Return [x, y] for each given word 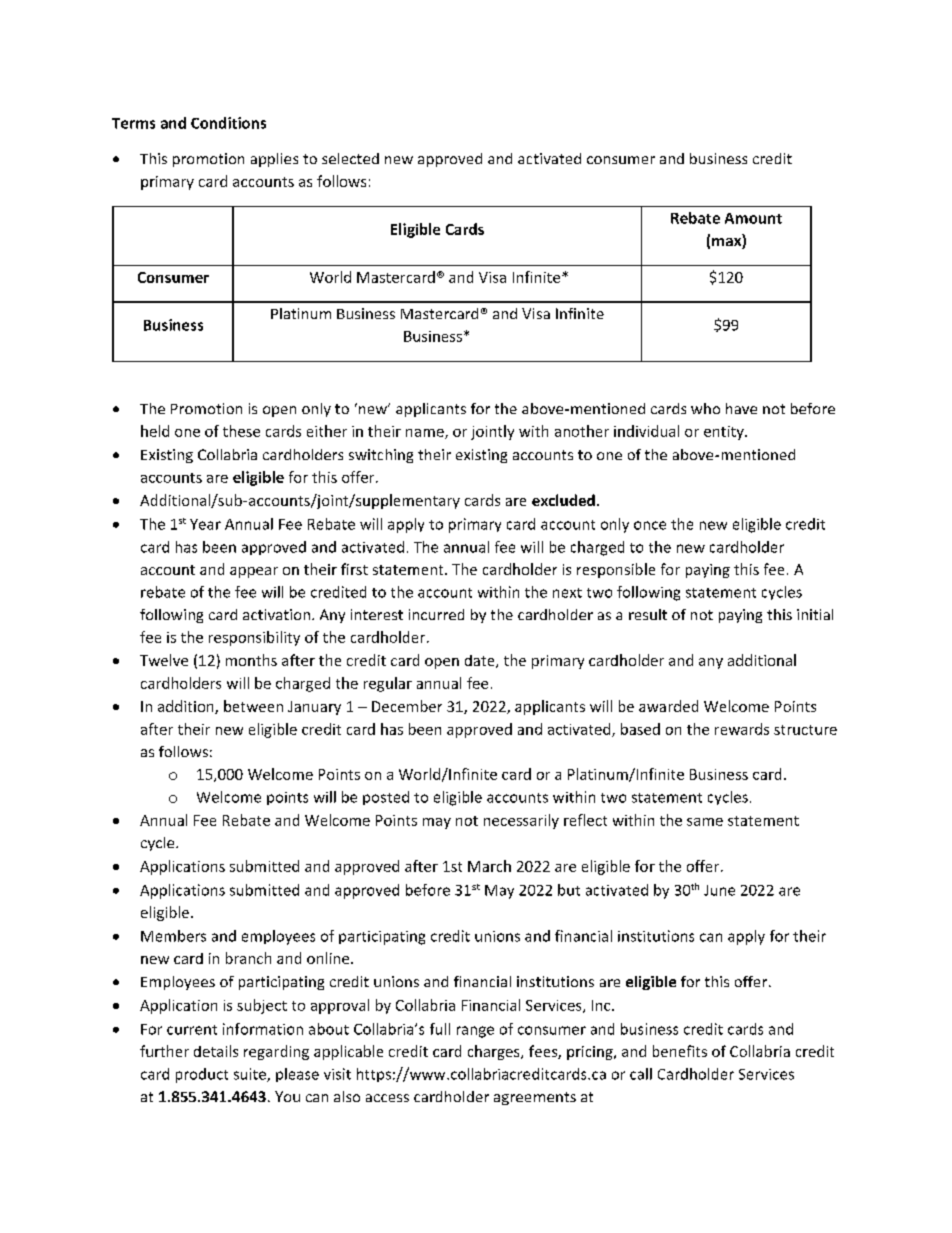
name [426, 434]
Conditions [228, 123]
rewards [742, 729]
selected [350, 158]
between [253, 706]
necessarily [521, 821]
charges [495, 1052]
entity [725, 433]
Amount [753, 218]
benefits [680, 1051]
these [241, 431]
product [202, 1075]
